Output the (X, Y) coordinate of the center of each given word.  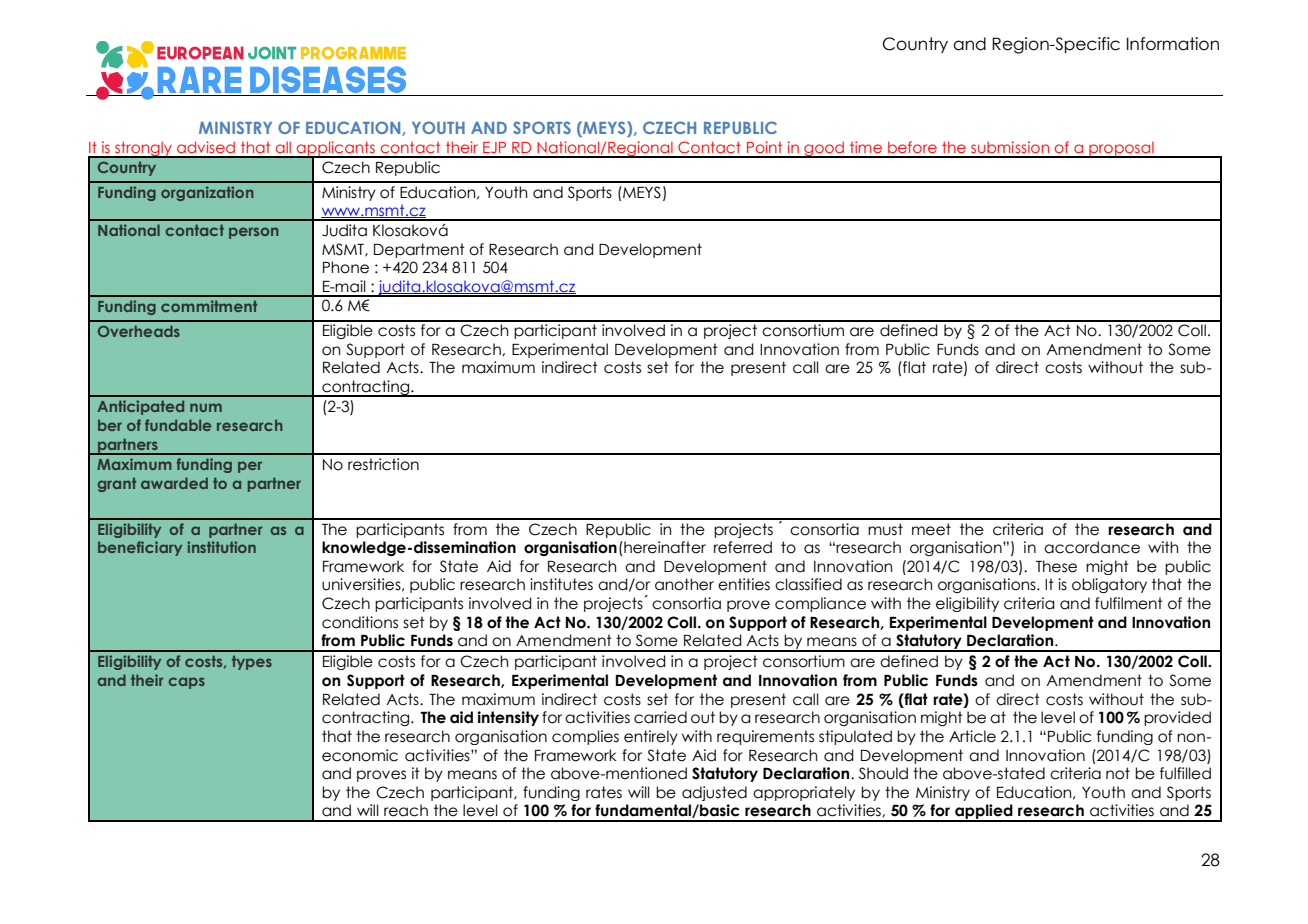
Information (1173, 44)
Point (764, 147)
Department (419, 250)
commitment (209, 306)
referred (743, 547)
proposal (1121, 149)
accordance (1092, 547)
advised (206, 147)
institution (221, 547)
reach (406, 810)
